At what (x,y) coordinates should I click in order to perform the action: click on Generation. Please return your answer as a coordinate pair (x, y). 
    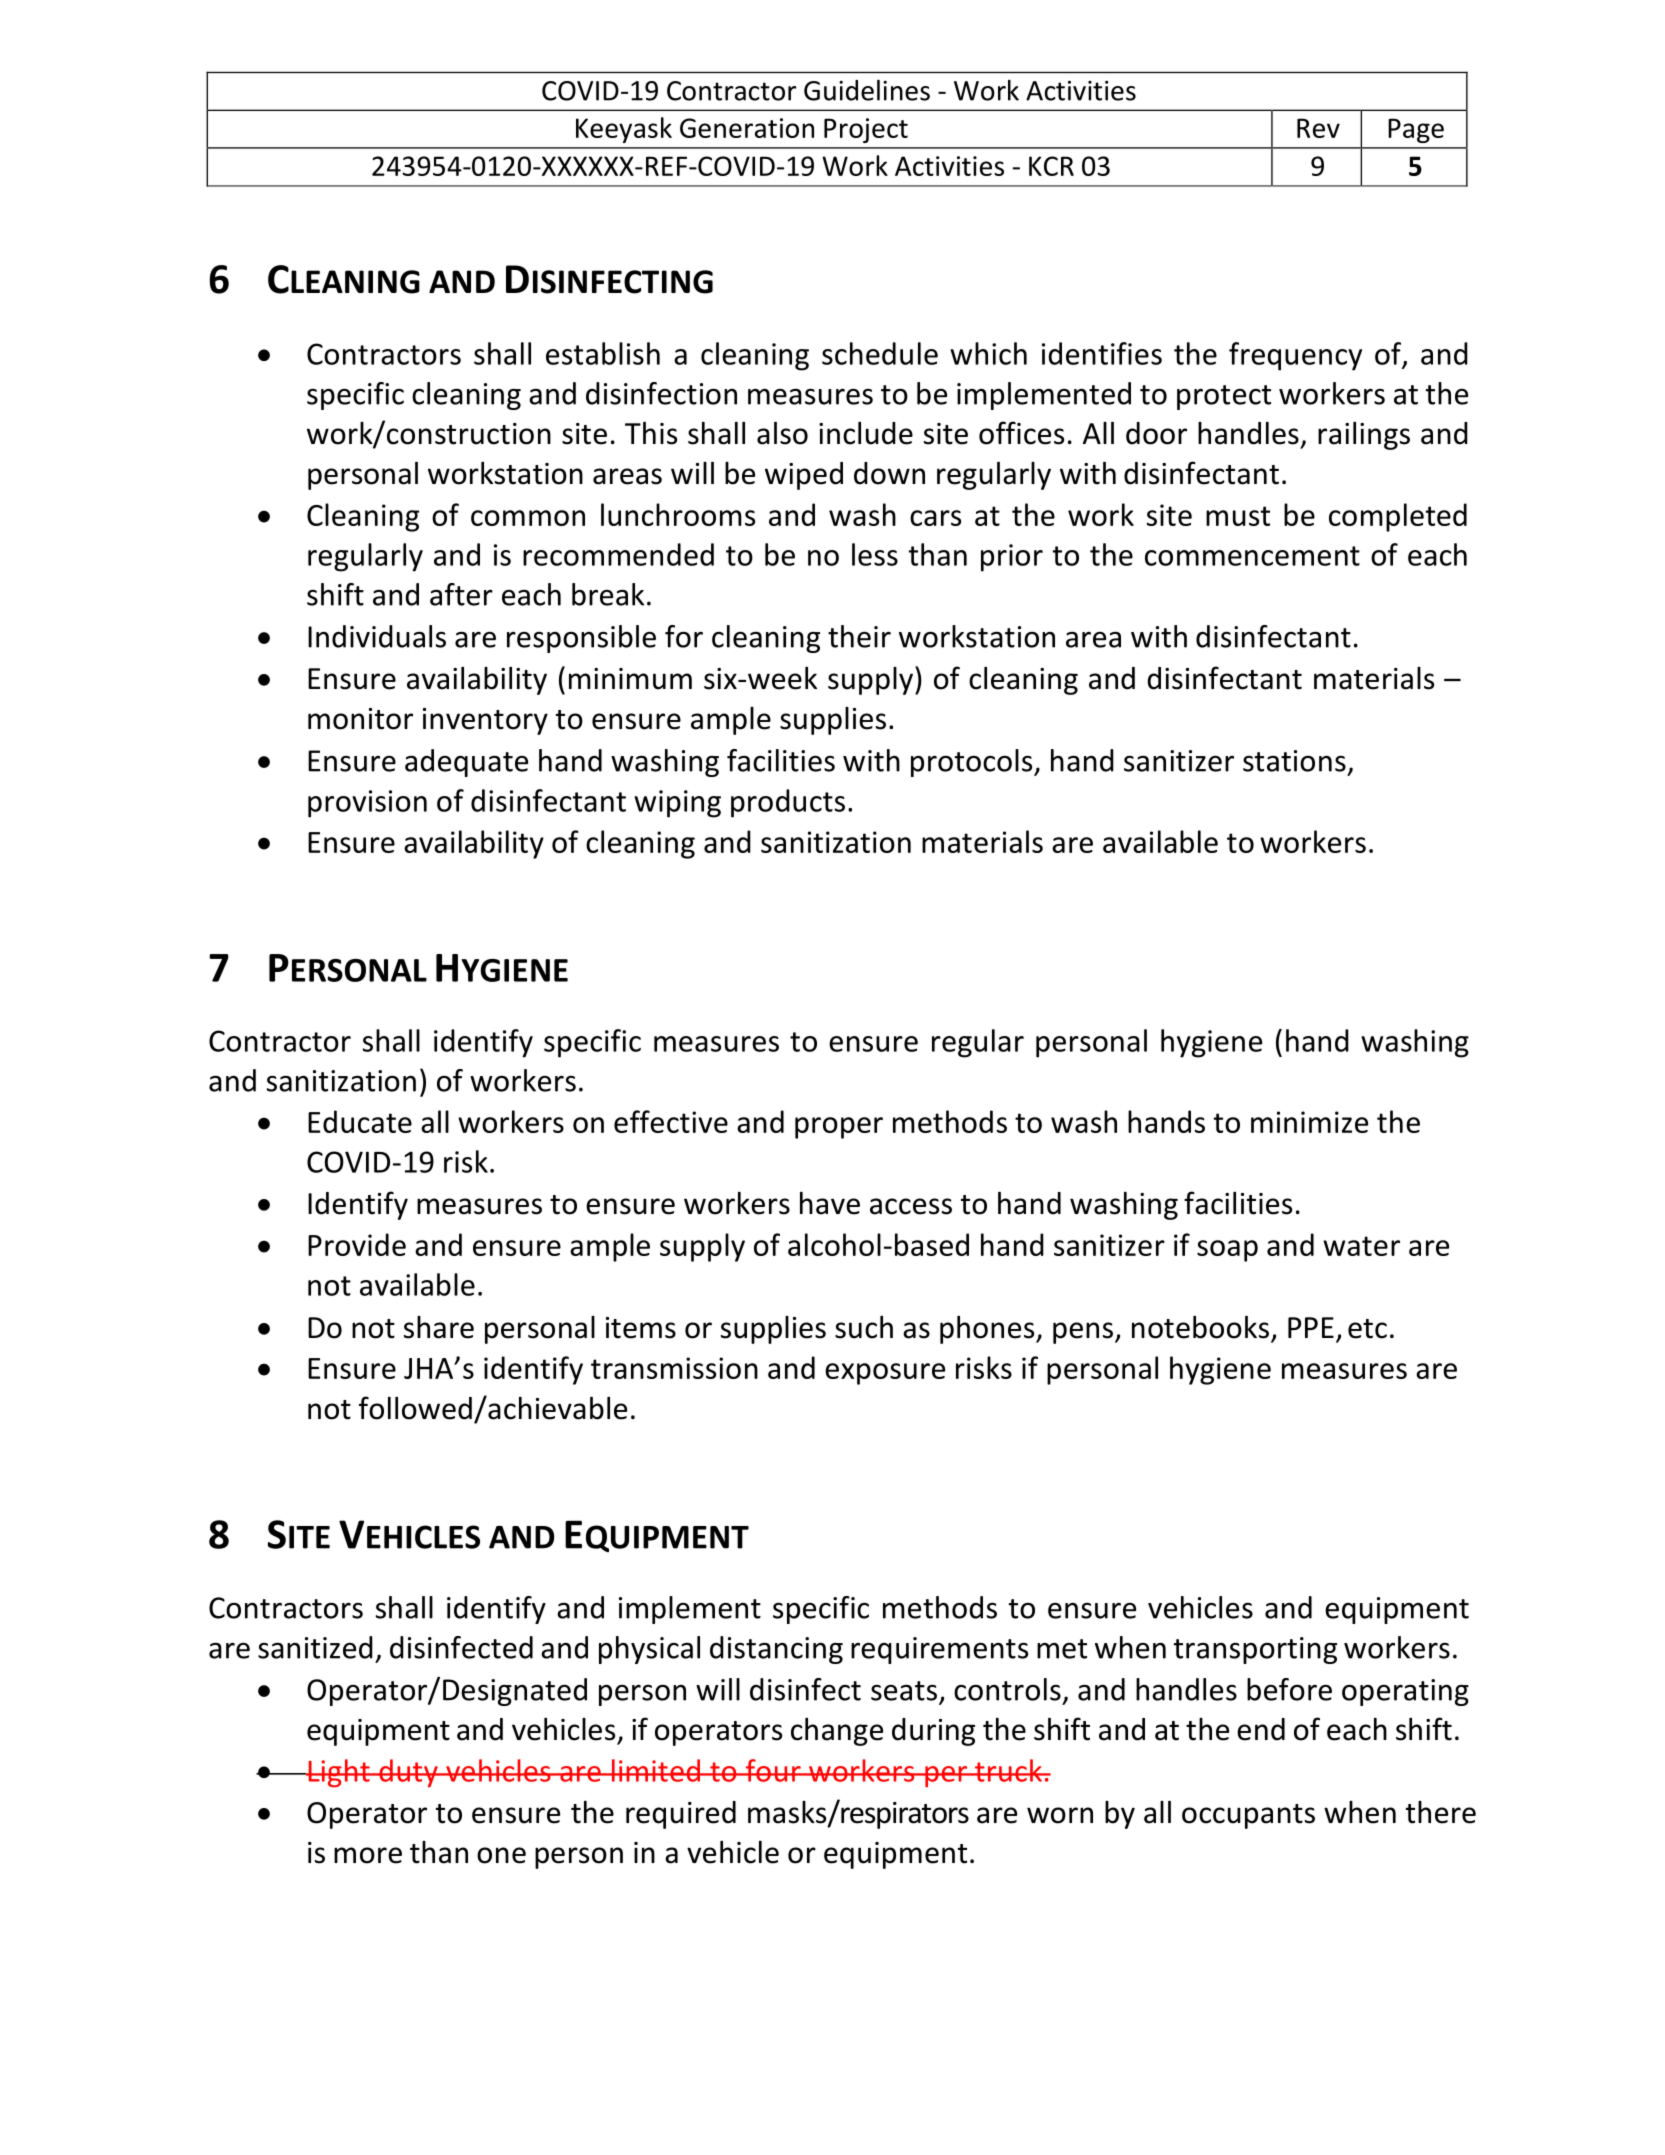
    Looking at the image, I should click on (747, 128).
